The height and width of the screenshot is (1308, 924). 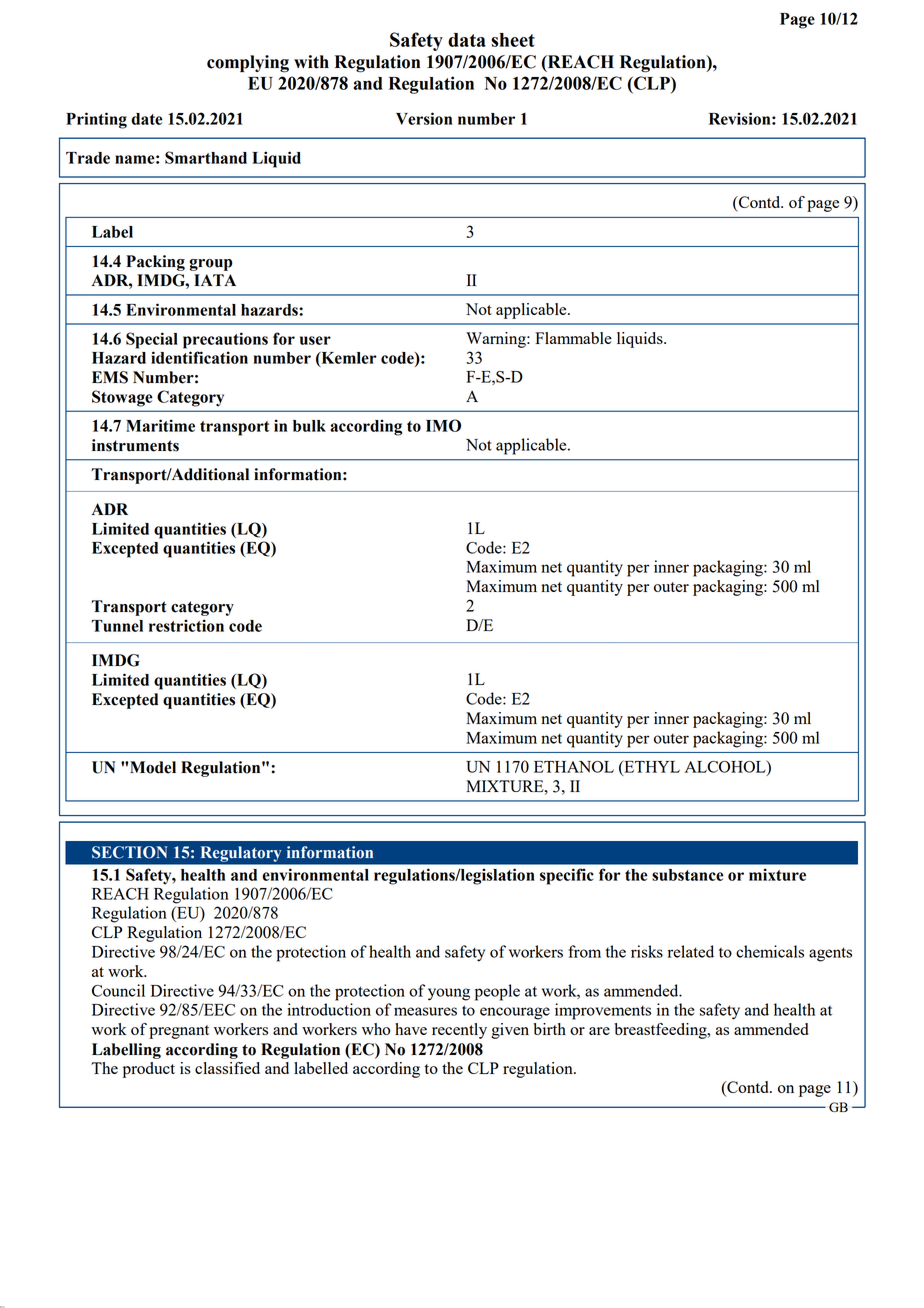 I want to click on sheet, so click(x=513, y=40).
